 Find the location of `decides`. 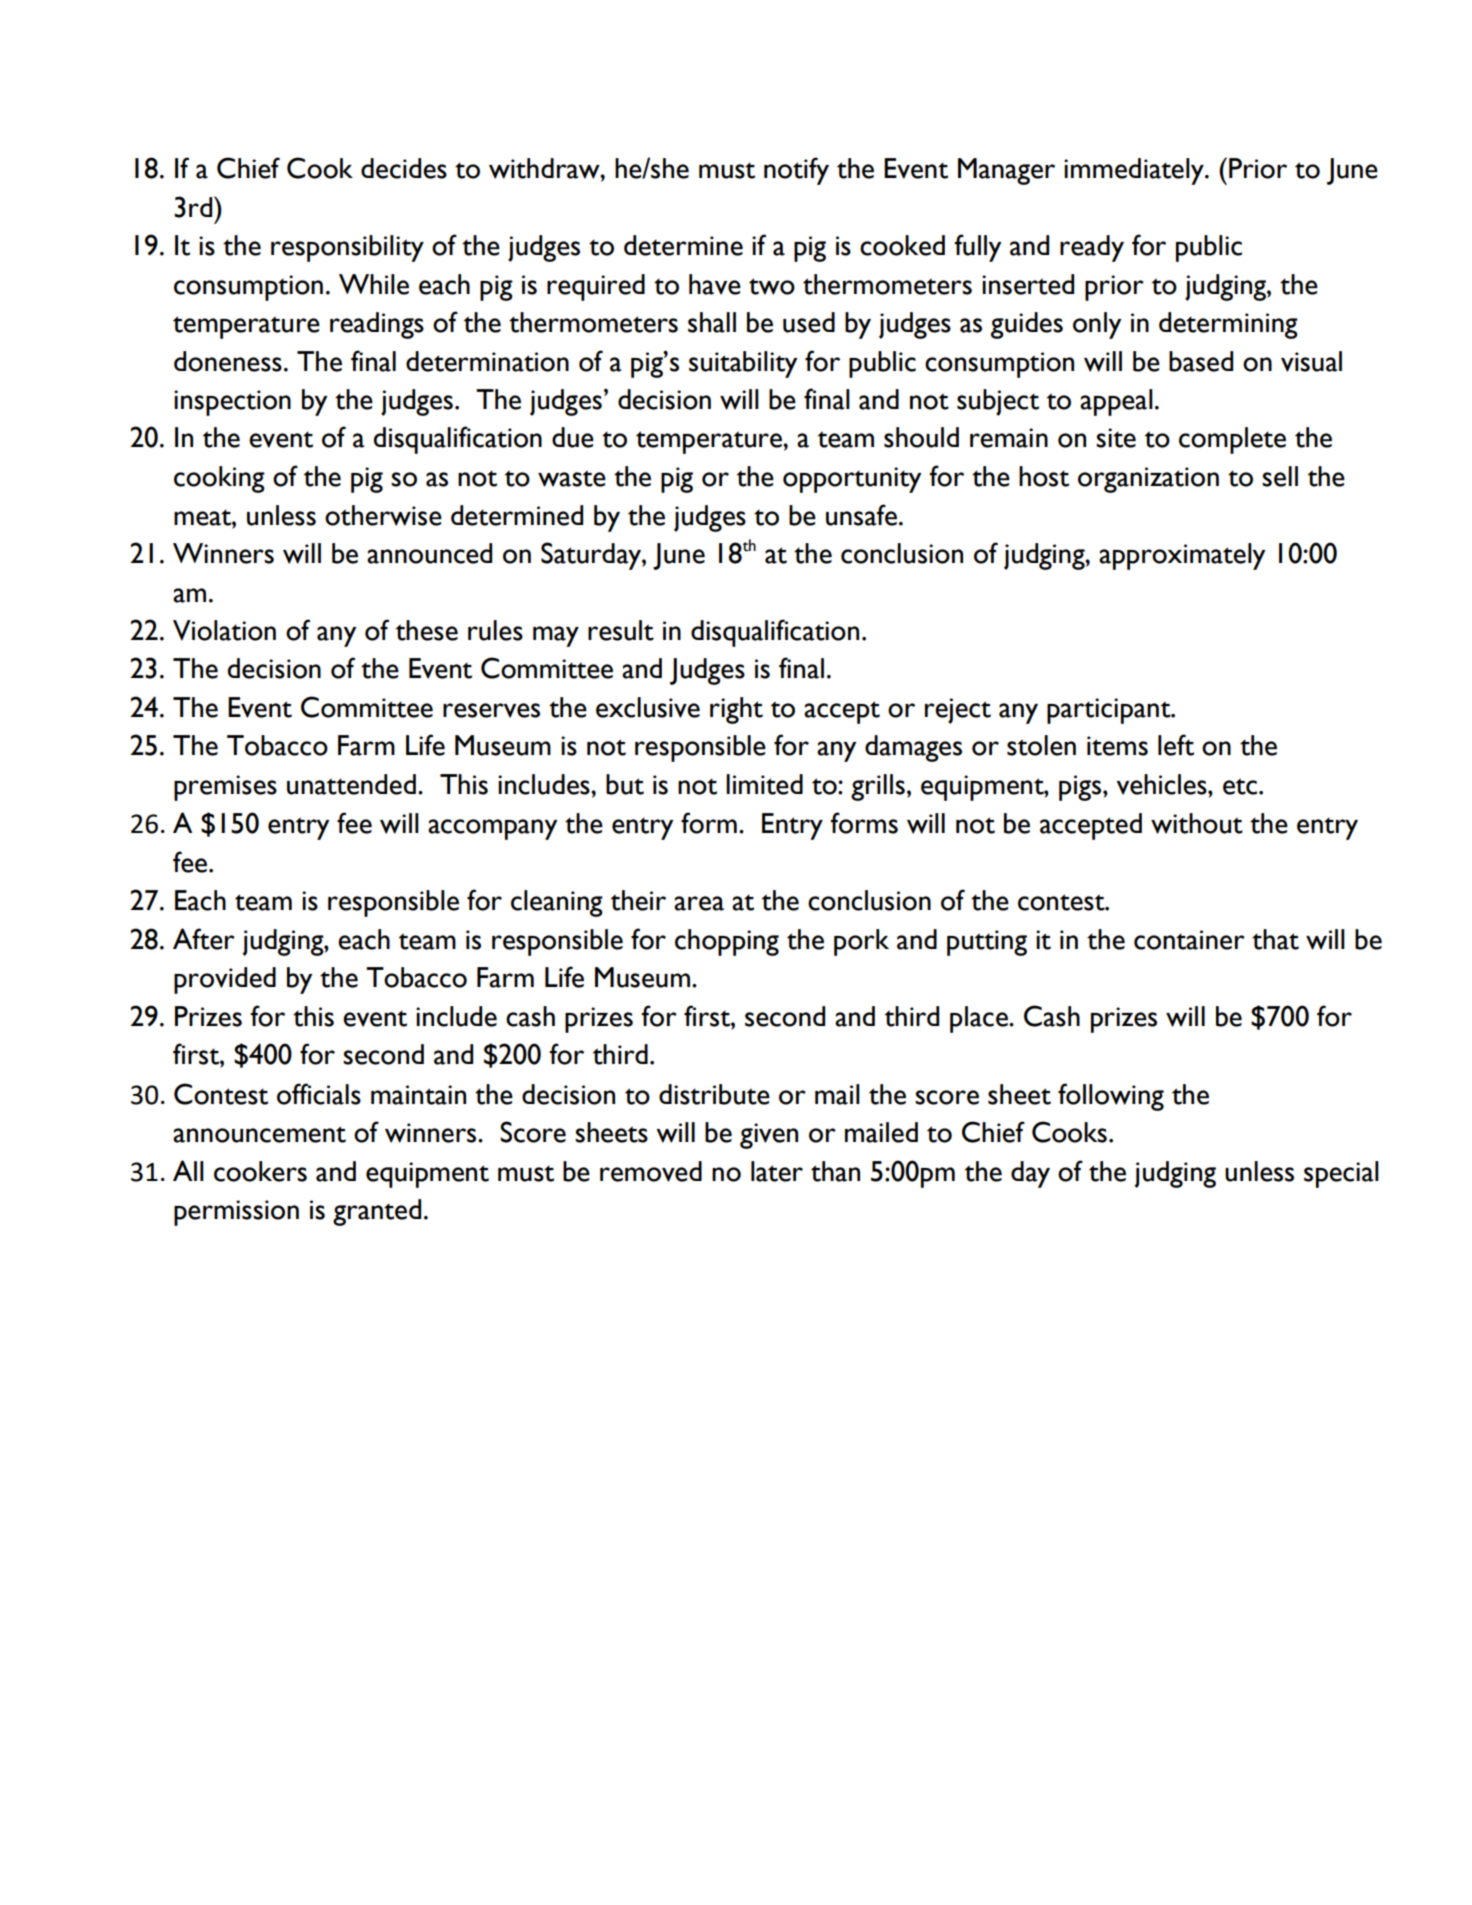

decides is located at coordinates (404, 168).
